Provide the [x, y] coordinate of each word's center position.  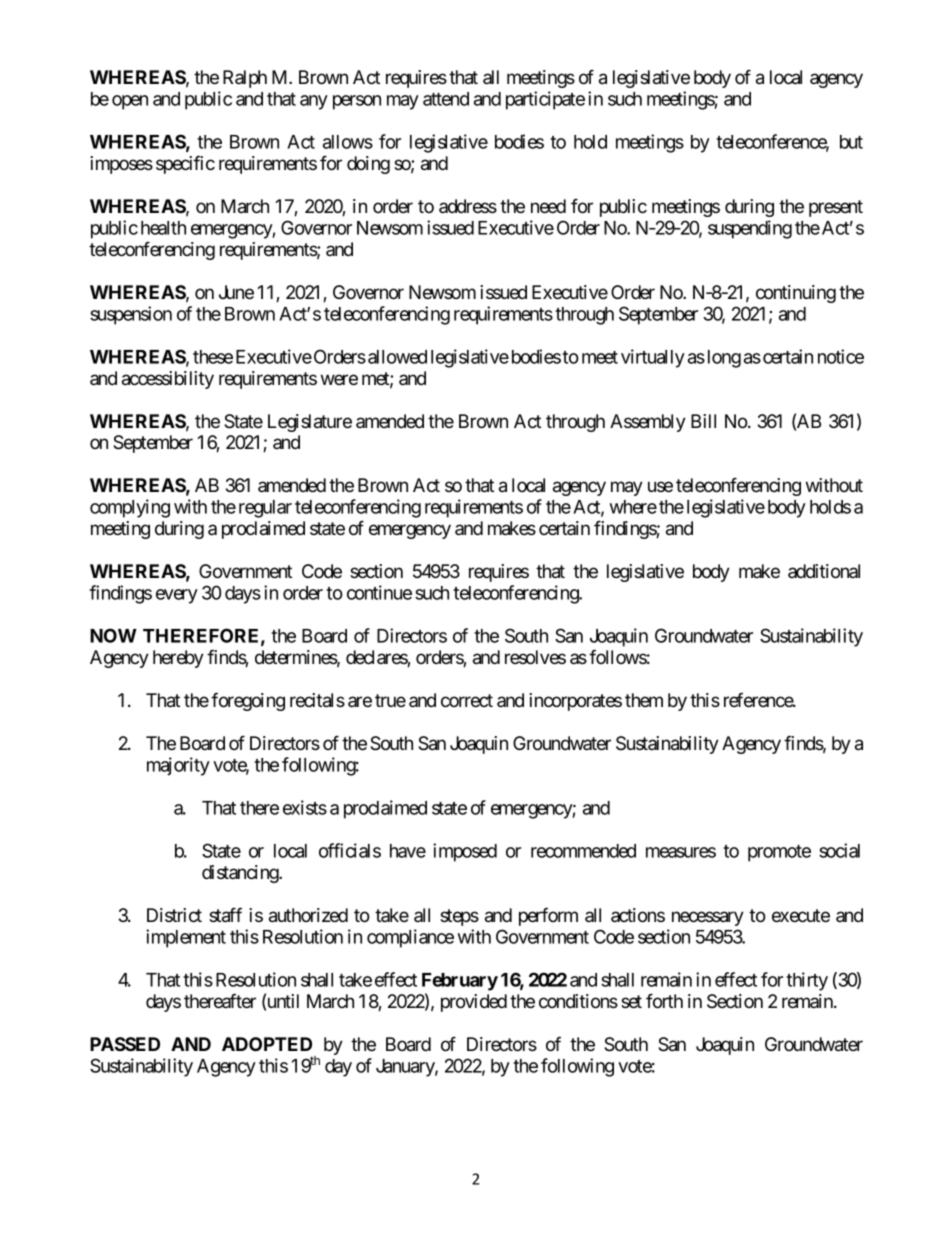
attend [446, 99]
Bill [703, 421]
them [644, 700]
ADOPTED [267, 1044]
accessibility [168, 380]
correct [467, 700]
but [851, 142]
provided [474, 1003]
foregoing [248, 701]
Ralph [245, 79]
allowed [397, 357]
